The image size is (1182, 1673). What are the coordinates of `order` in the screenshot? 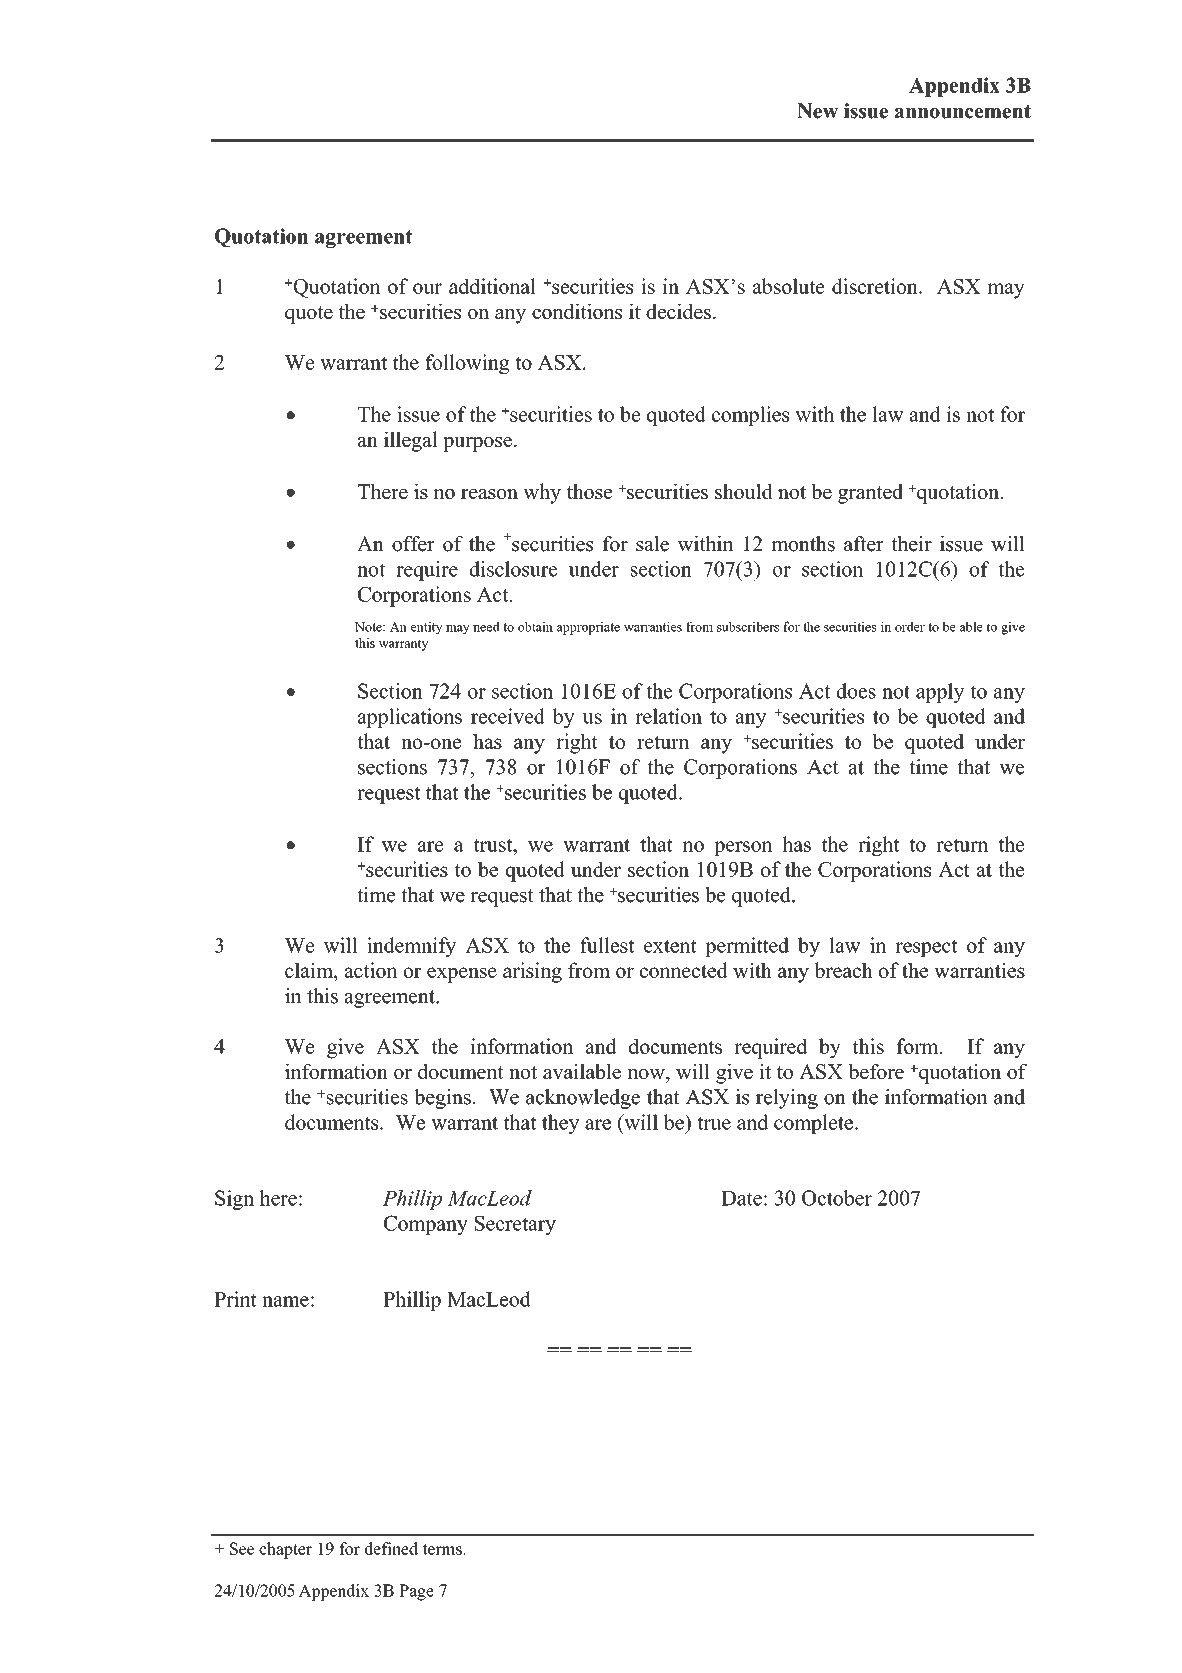 It's located at (910, 626).
